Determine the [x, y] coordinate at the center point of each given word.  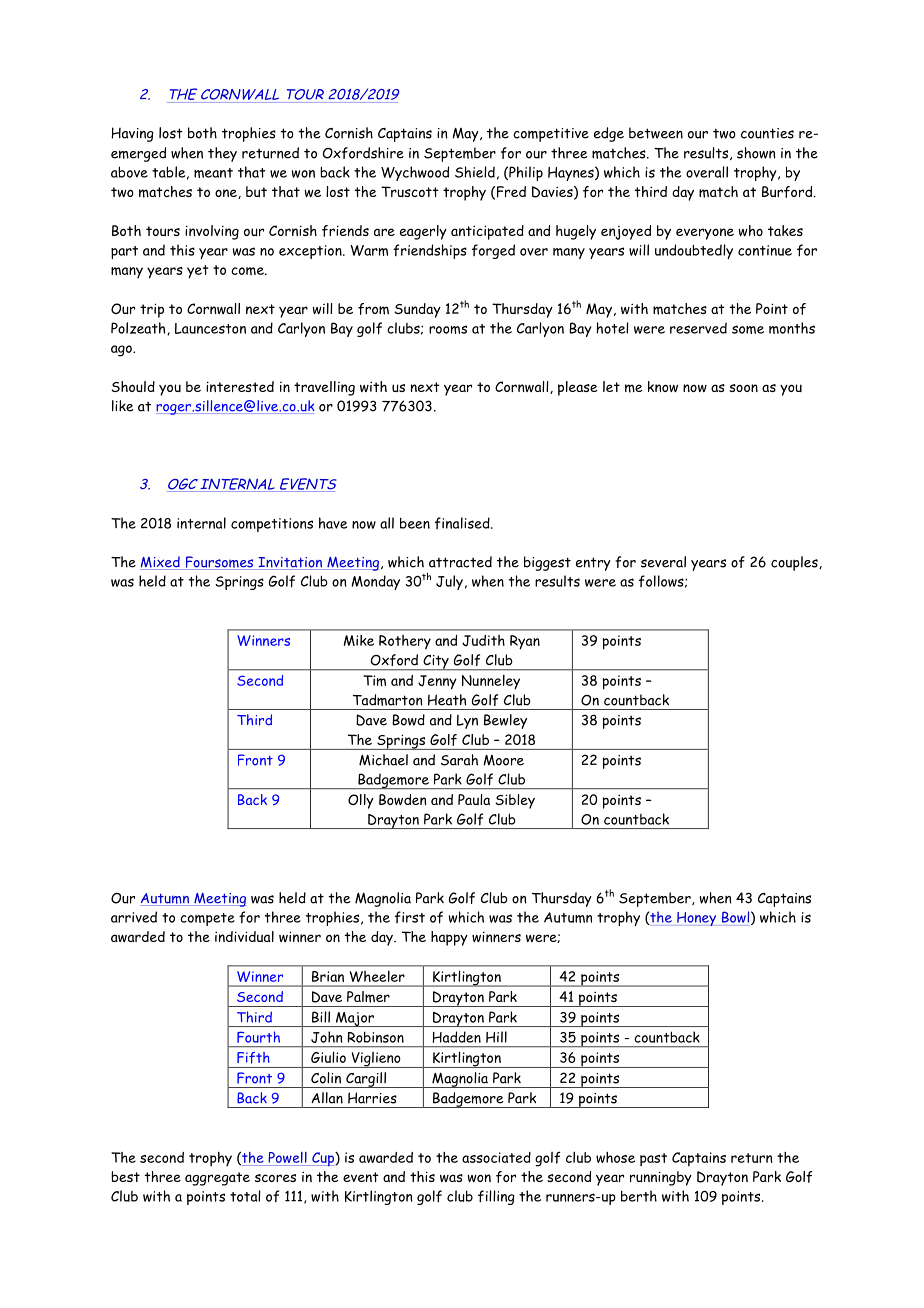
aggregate [217, 1179]
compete [207, 919]
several [663, 562]
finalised [463, 523]
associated [496, 1157]
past [653, 1160]
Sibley [515, 801]
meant [213, 173]
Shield [475, 172]
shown [756, 153]
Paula [474, 799]
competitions [272, 525]
